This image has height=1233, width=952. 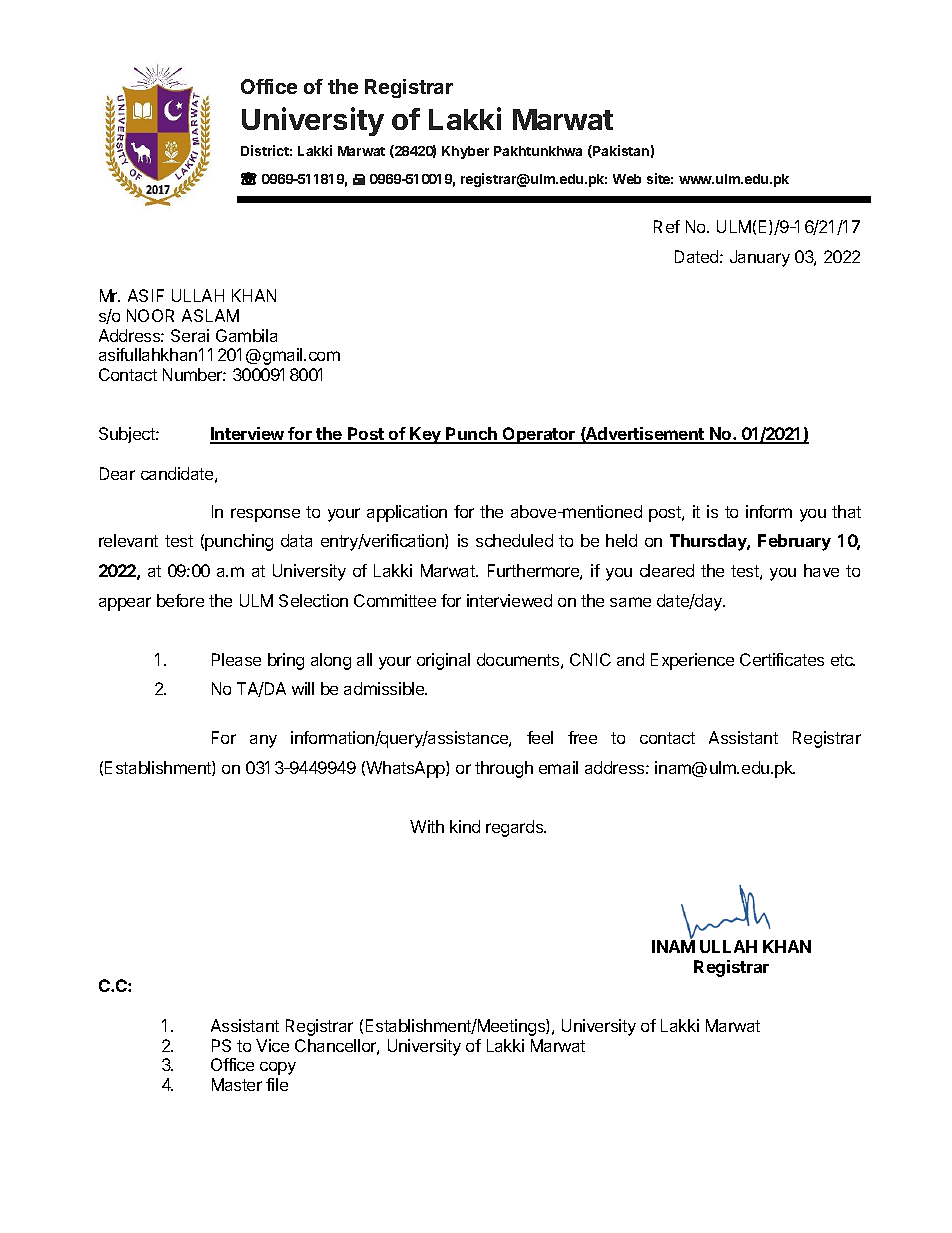 What do you see at coordinates (782, 659) in the image?
I see `Certificates` at bounding box center [782, 659].
